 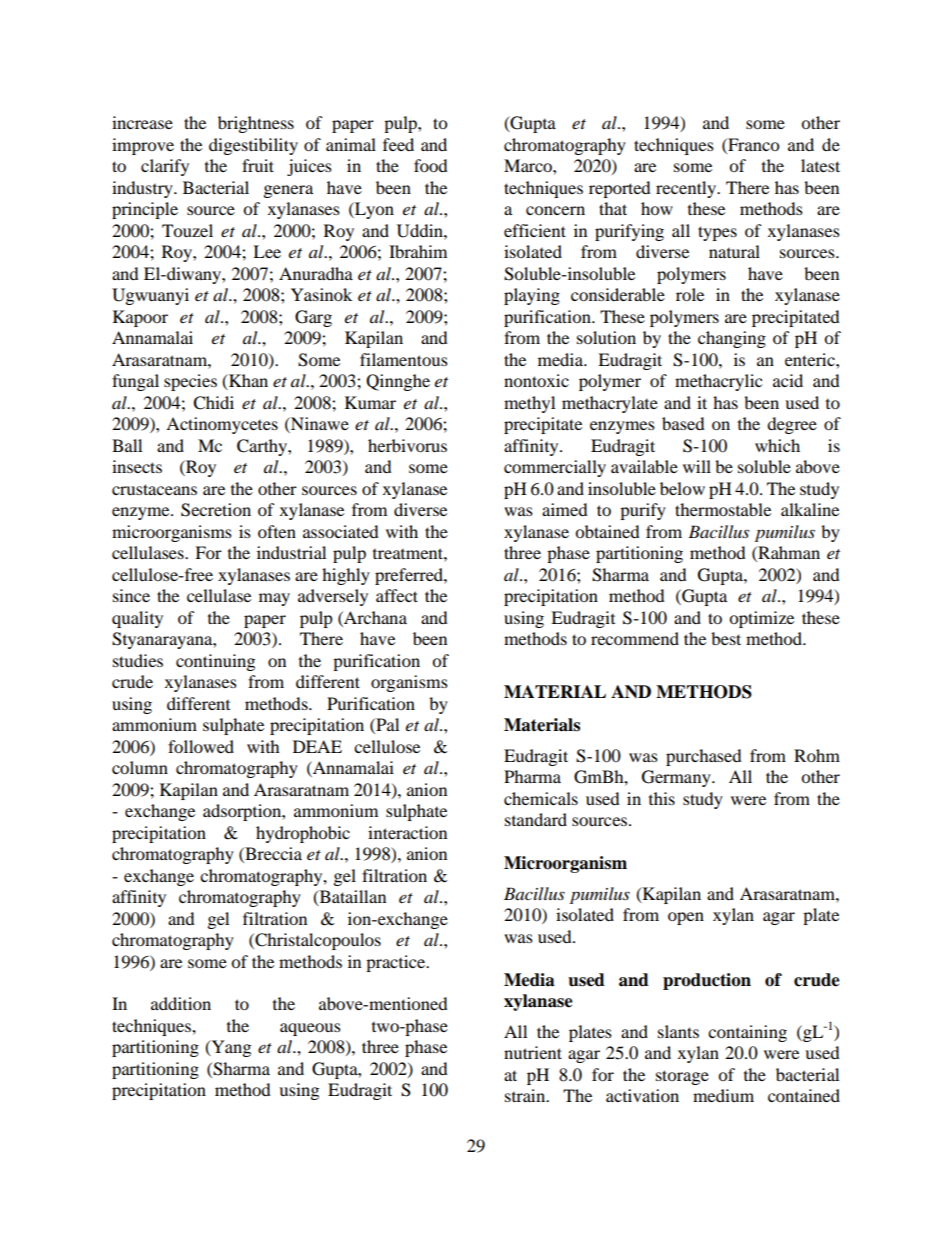 I want to click on digestibility, so click(x=253, y=146).
